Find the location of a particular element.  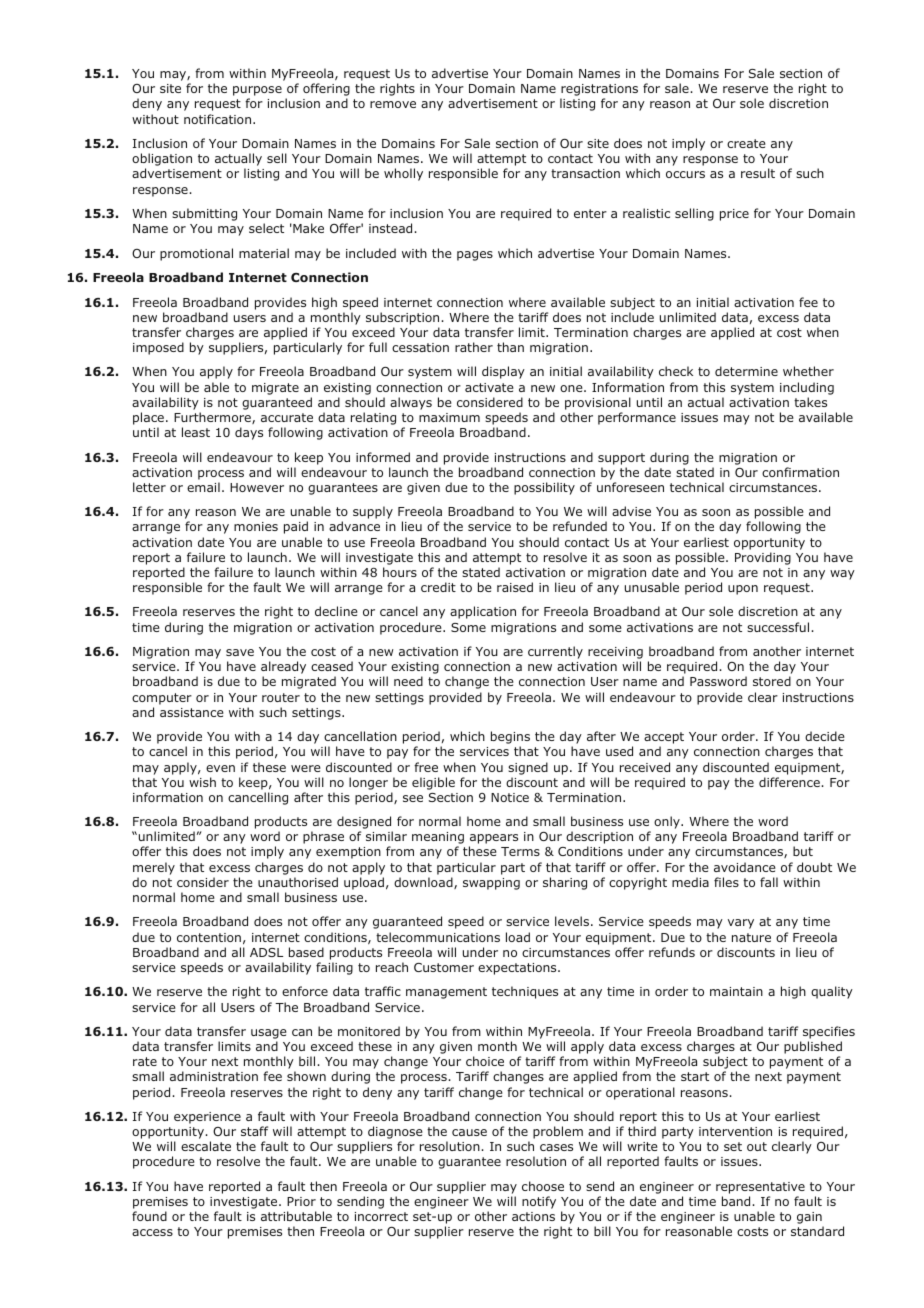

possibility is located at coordinates (544, 488).
